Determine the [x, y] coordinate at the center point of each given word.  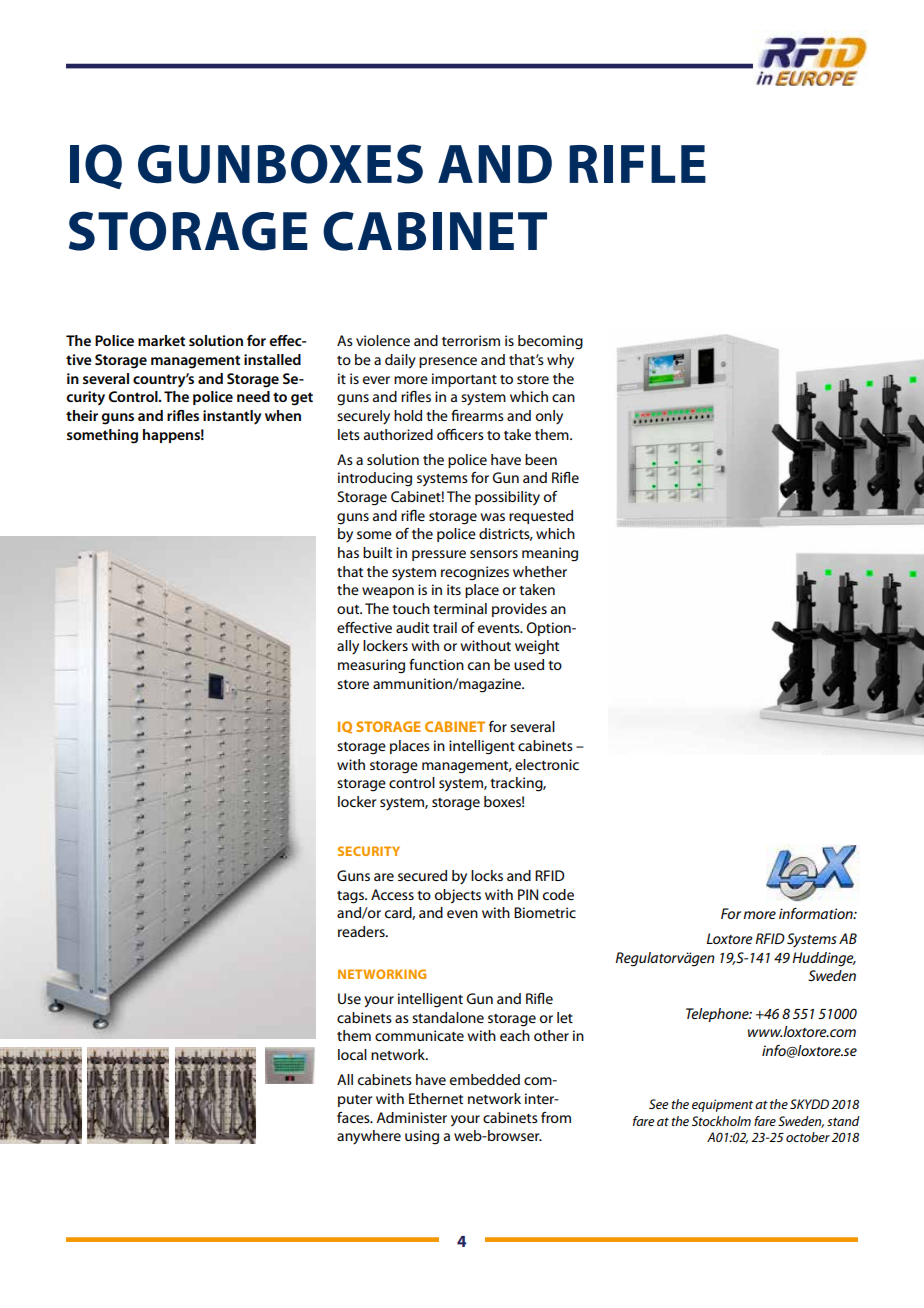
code [558, 894]
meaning [550, 554]
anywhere [369, 1137]
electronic [547, 764]
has [348, 552]
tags [352, 897]
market [161, 340]
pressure [439, 555]
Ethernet [436, 1098]
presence [448, 362]
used [529, 664]
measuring [371, 666]
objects [458, 896]
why [560, 361]
